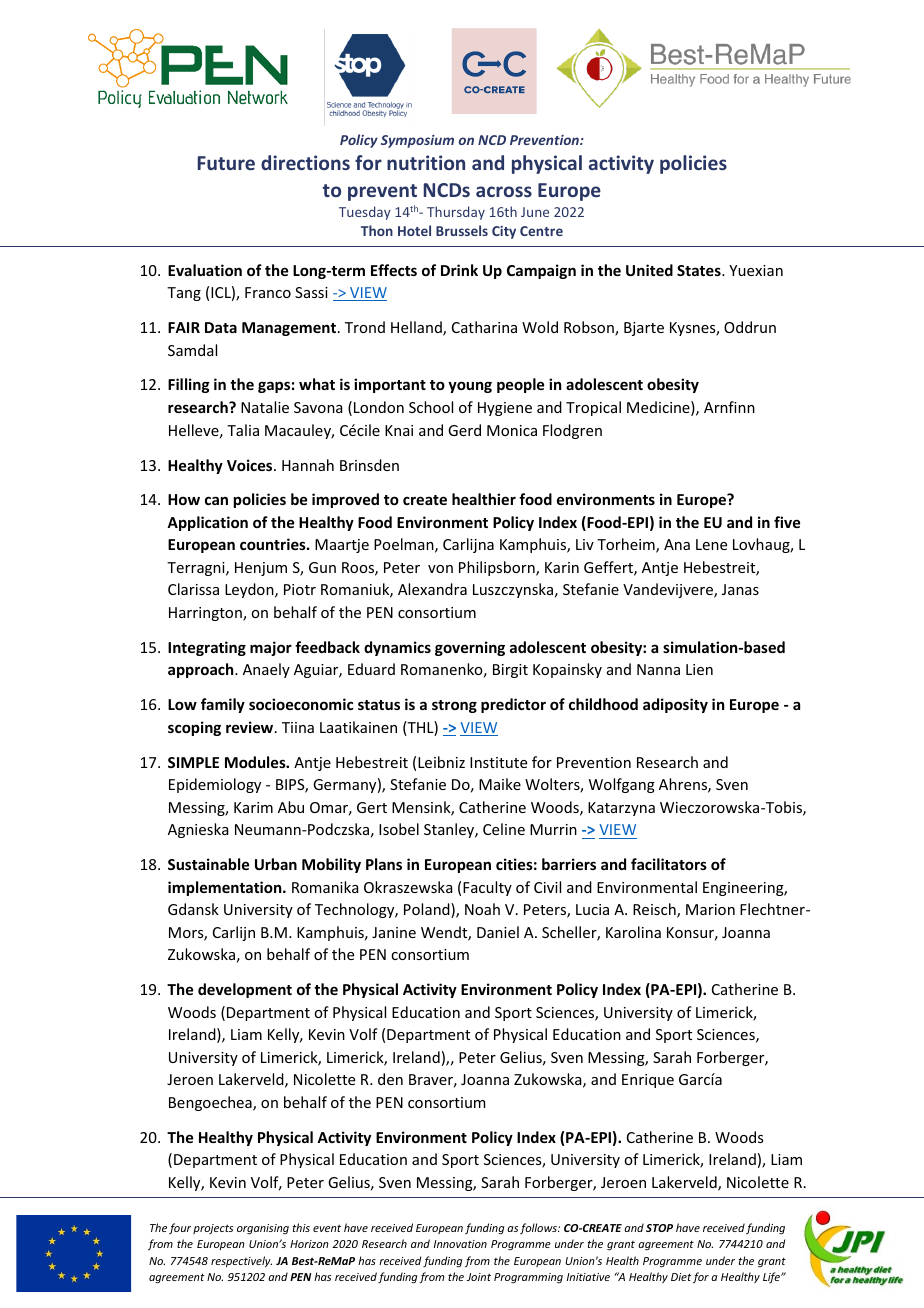  I want to click on adiposity, so click(675, 705).
